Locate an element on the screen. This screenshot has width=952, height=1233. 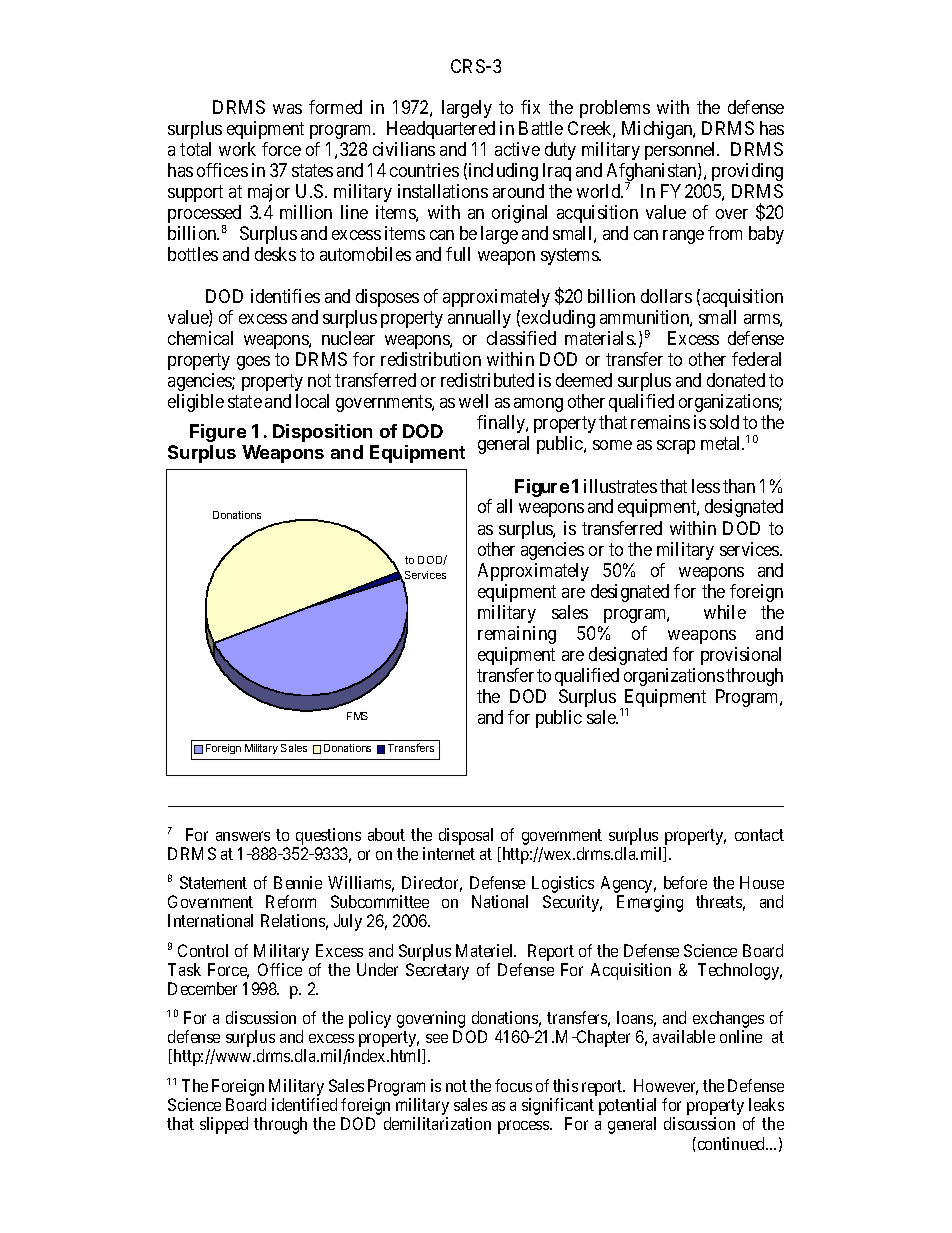
well is located at coordinates (473, 401).
